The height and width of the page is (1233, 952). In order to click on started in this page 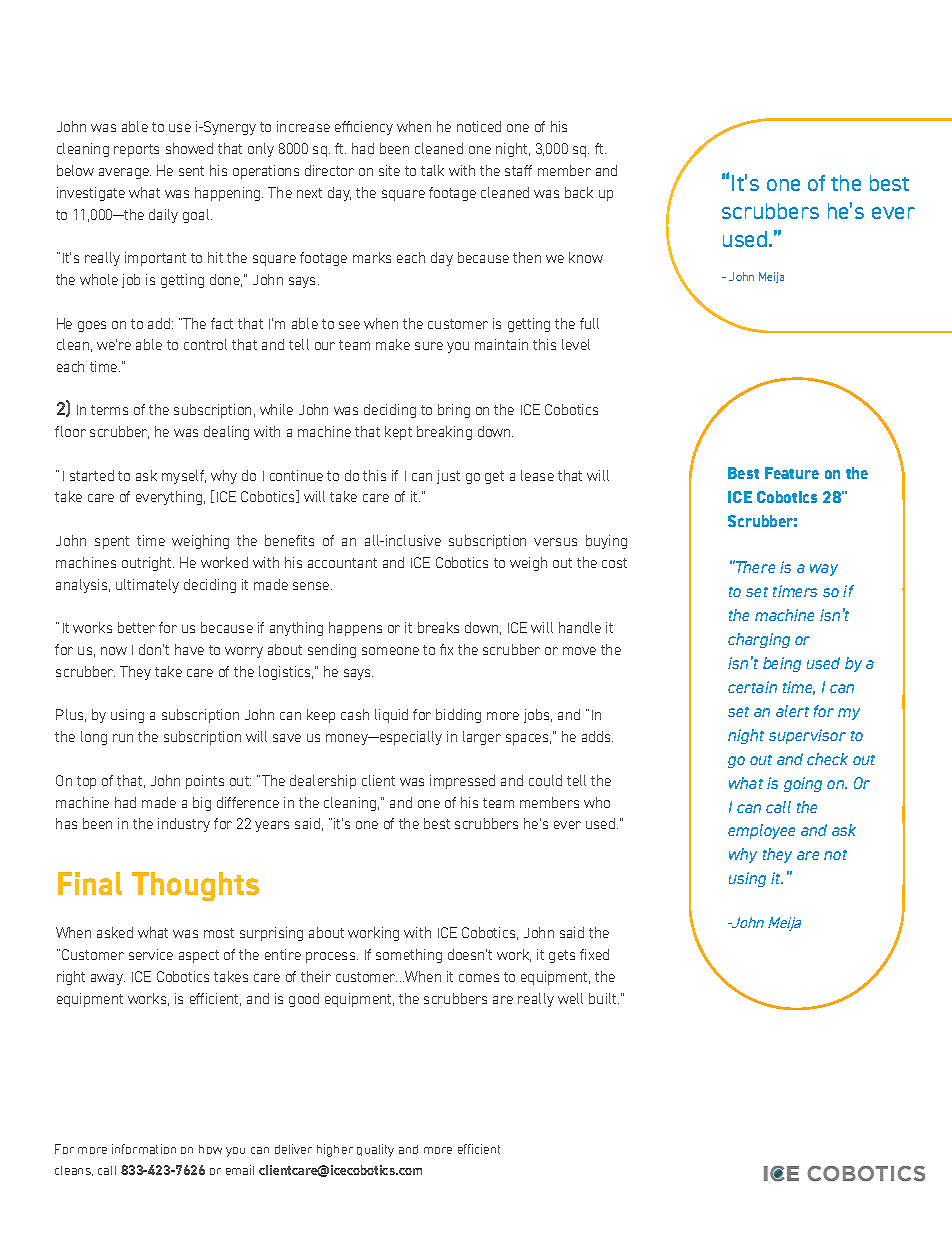, I will do `click(92, 475)`.
